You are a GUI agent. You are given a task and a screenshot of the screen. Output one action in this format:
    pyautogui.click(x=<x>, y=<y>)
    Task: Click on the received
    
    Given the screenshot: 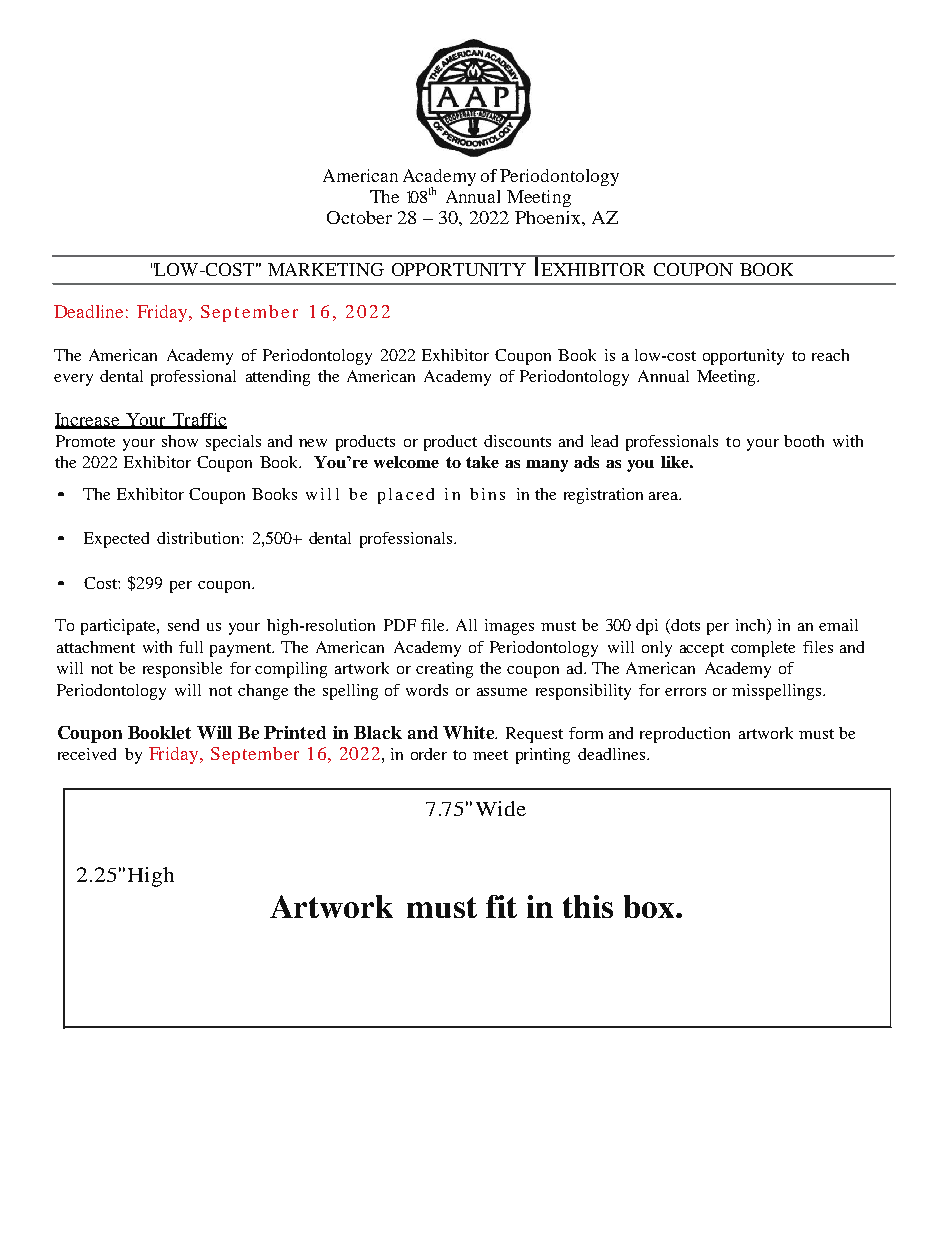 What is the action you would take?
    pyautogui.click(x=87, y=754)
